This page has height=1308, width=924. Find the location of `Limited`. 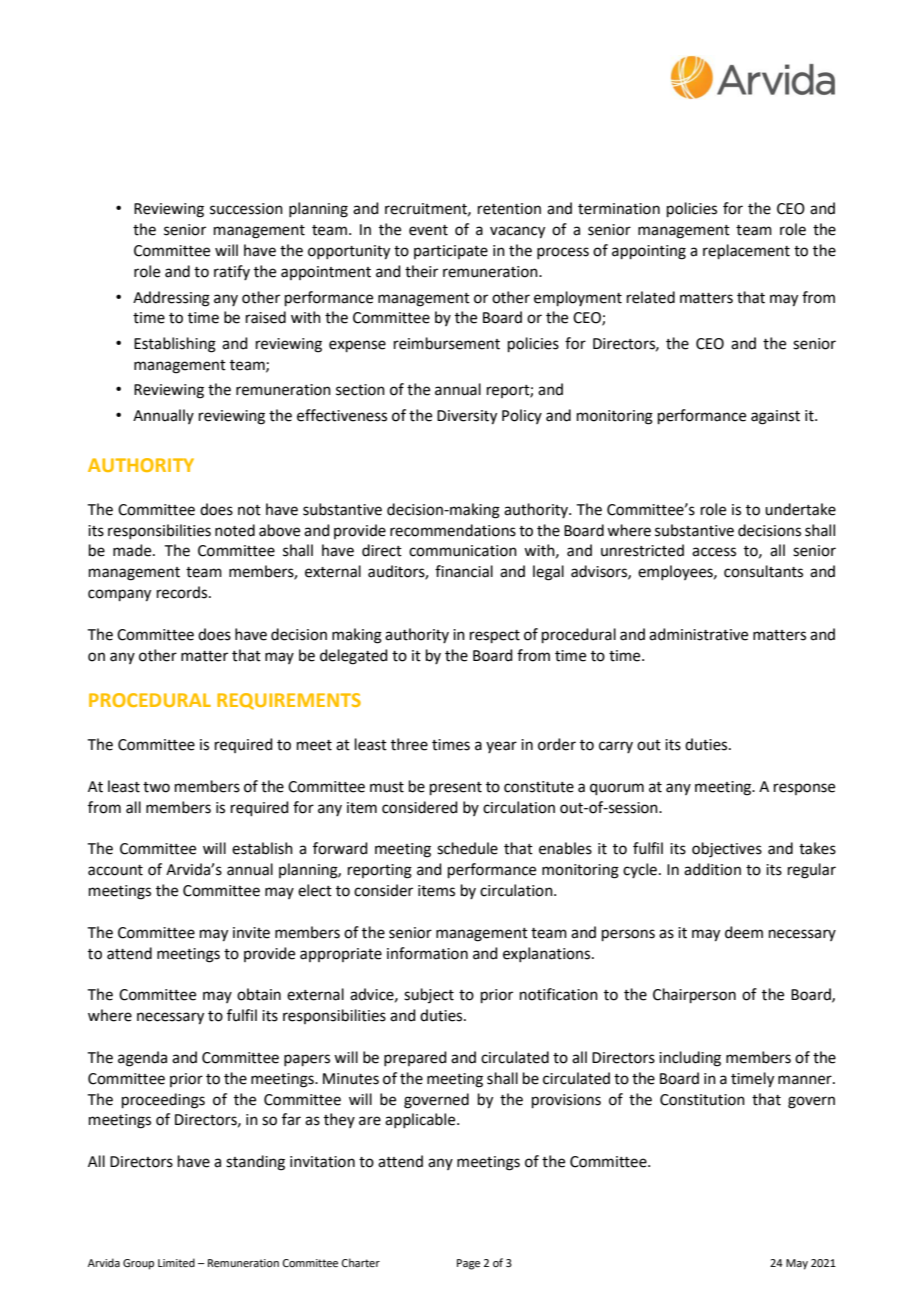

Limited is located at coordinates (176, 1262).
